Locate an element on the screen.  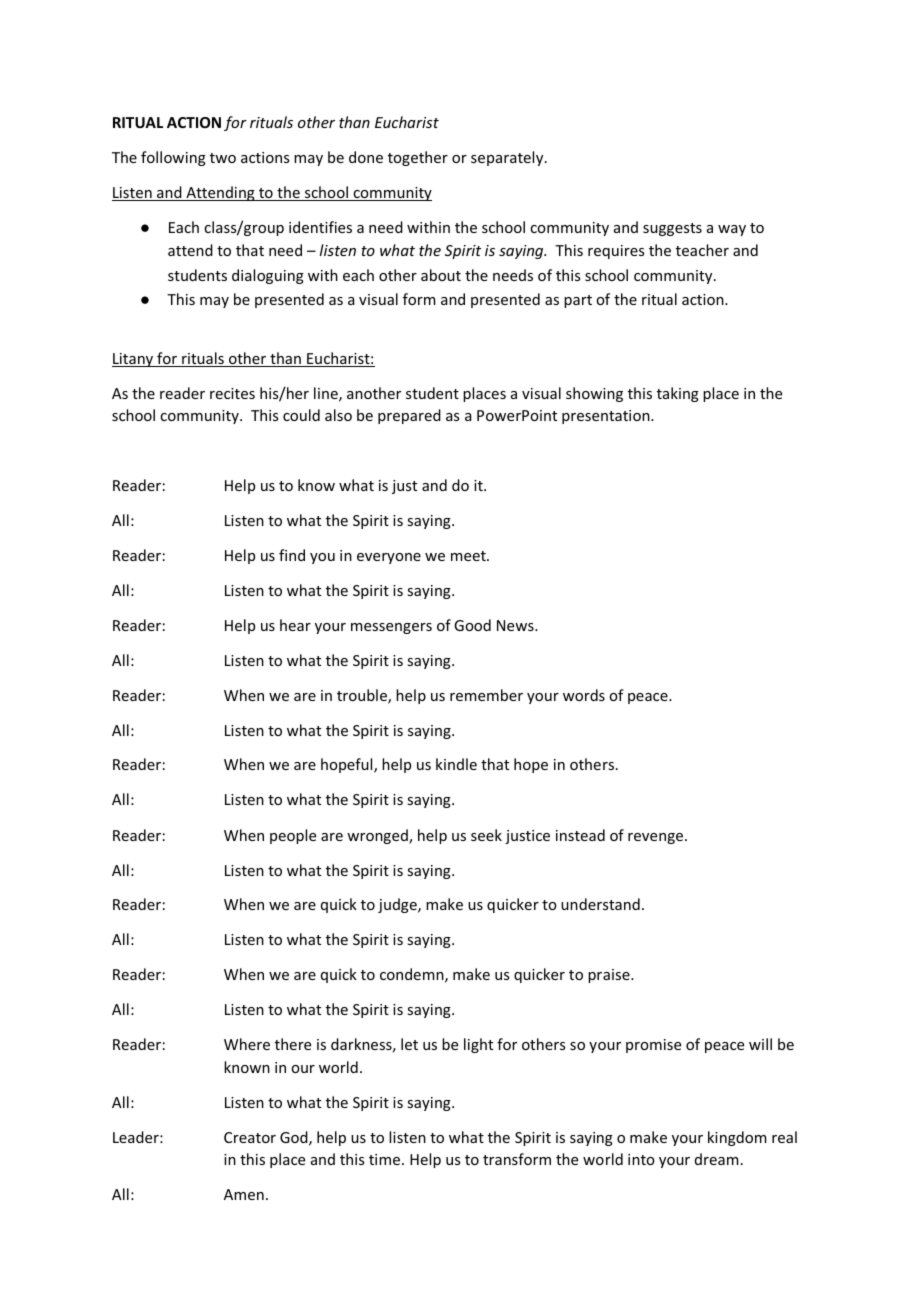
way is located at coordinates (732, 230).
